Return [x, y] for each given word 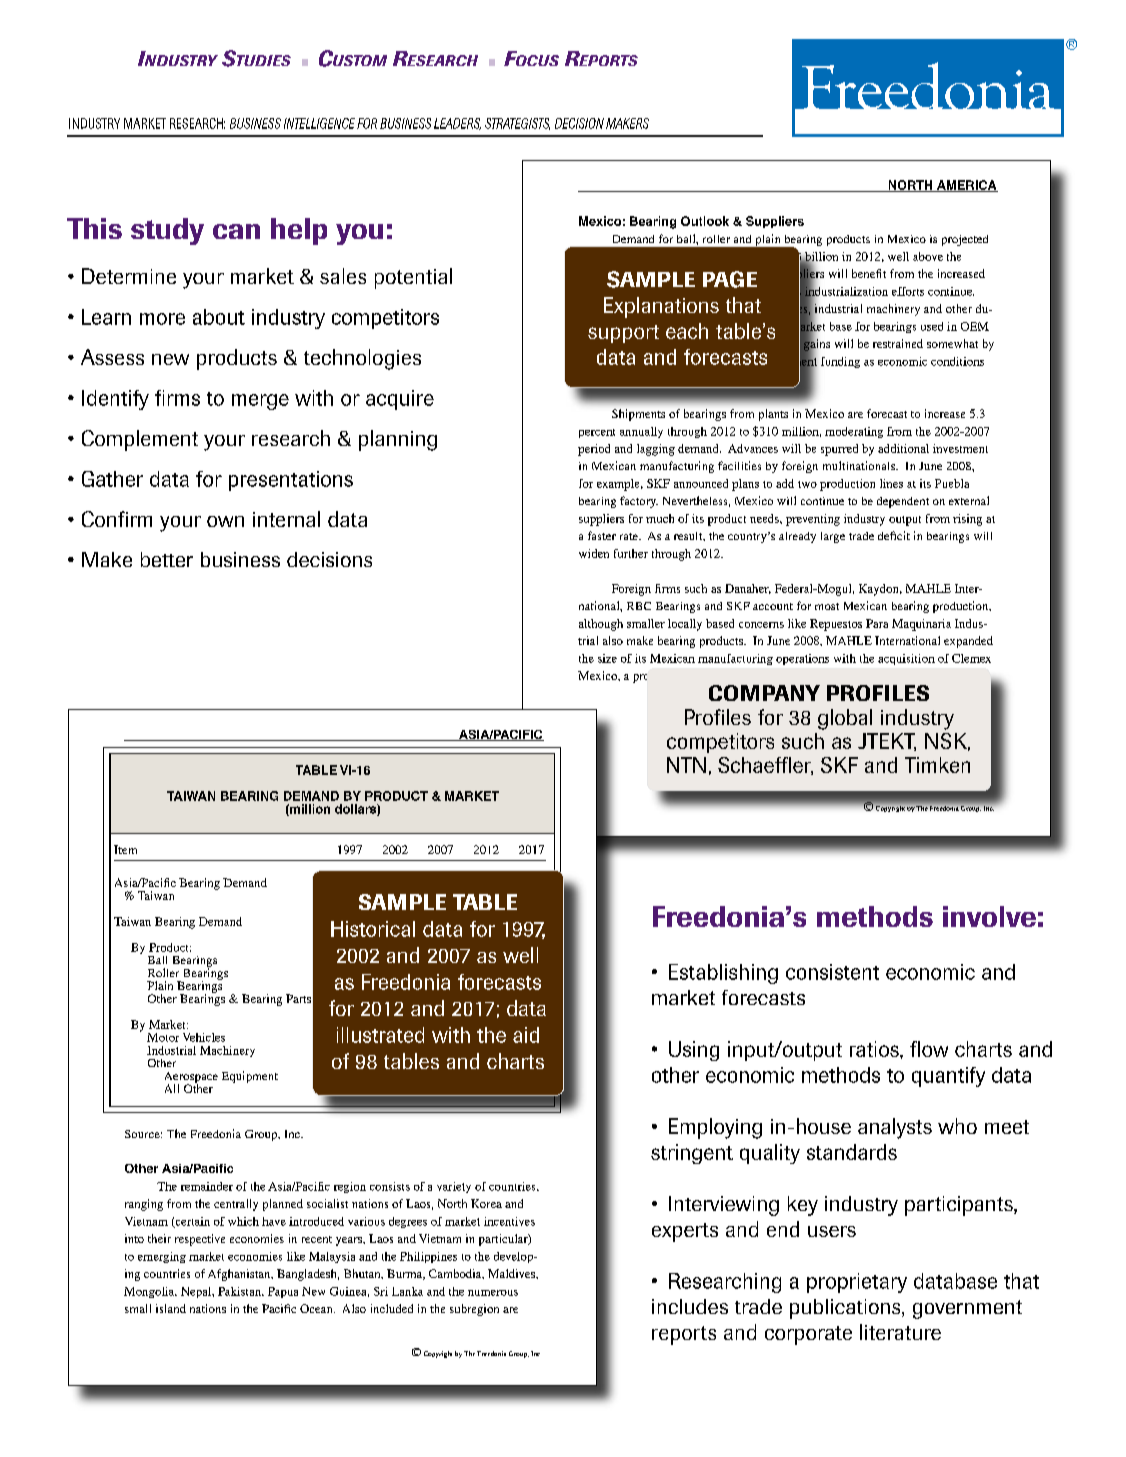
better [167, 559]
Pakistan [241, 1291]
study [167, 231]
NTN [686, 765]
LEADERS [457, 124]
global [845, 719]
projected [965, 240]
